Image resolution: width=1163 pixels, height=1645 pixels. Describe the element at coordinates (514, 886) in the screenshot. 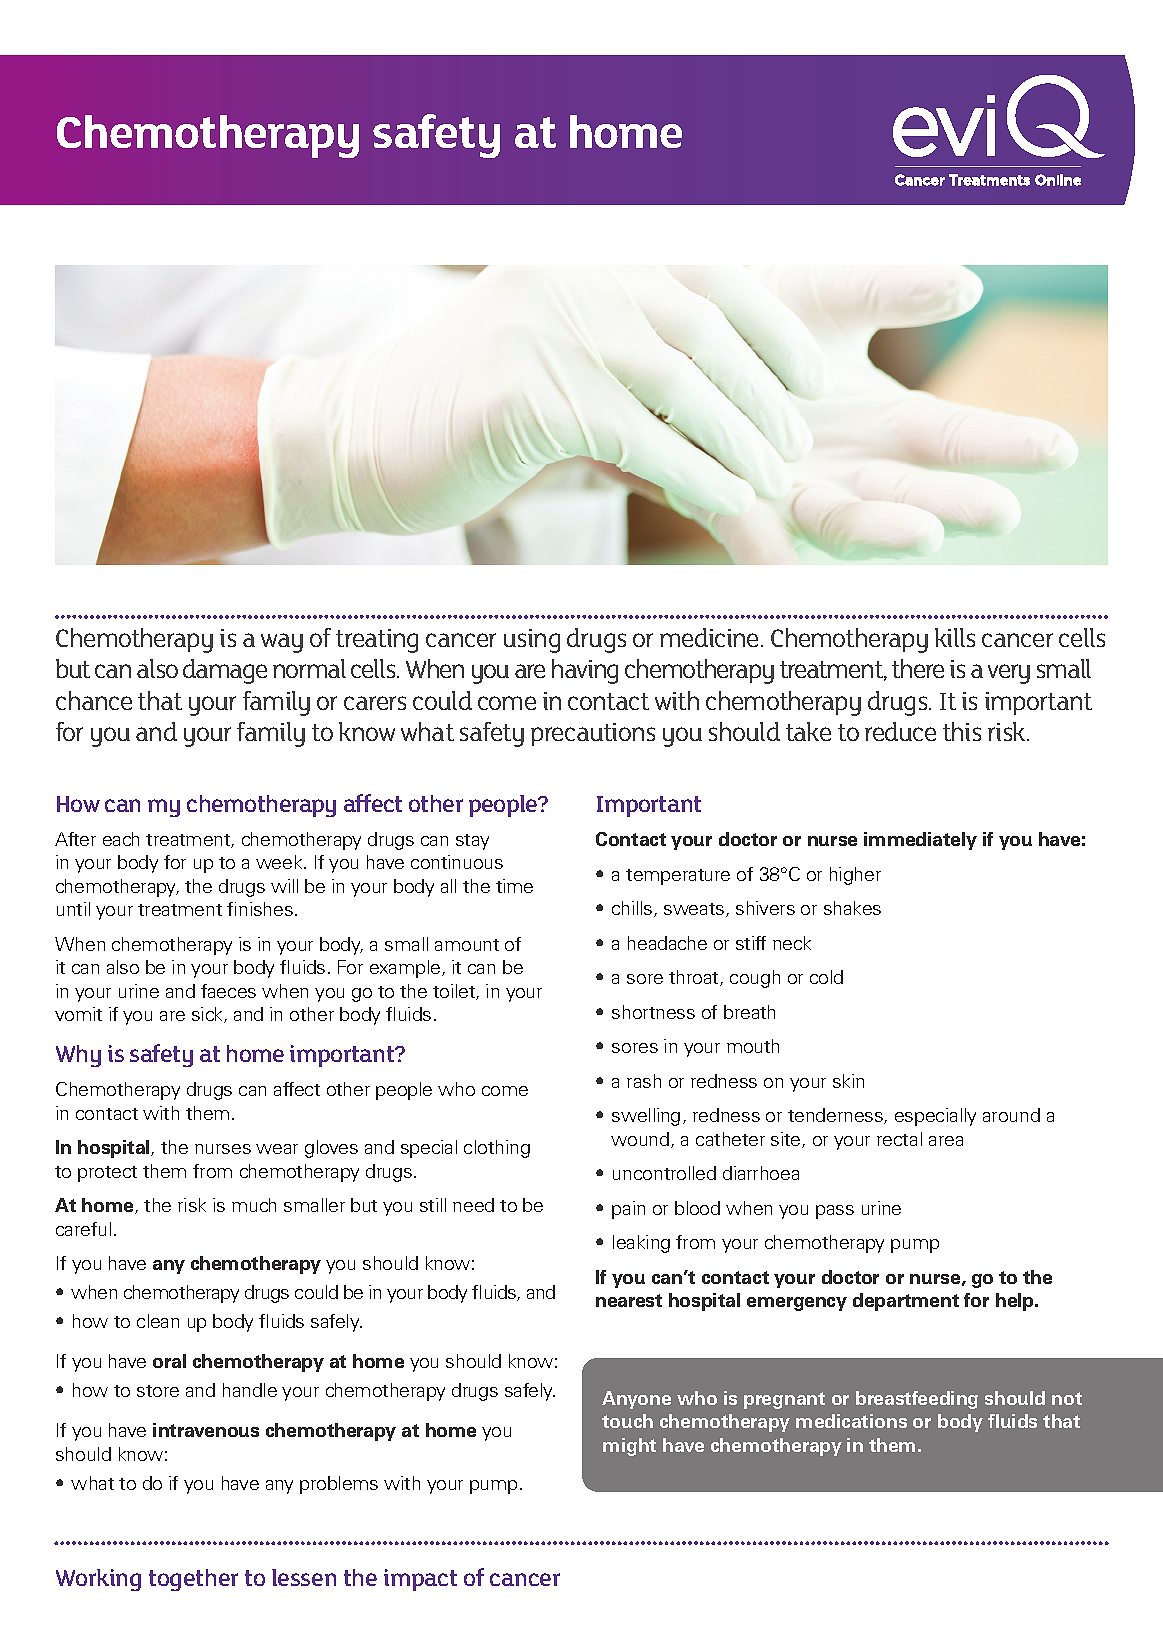

I see `time` at that location.
